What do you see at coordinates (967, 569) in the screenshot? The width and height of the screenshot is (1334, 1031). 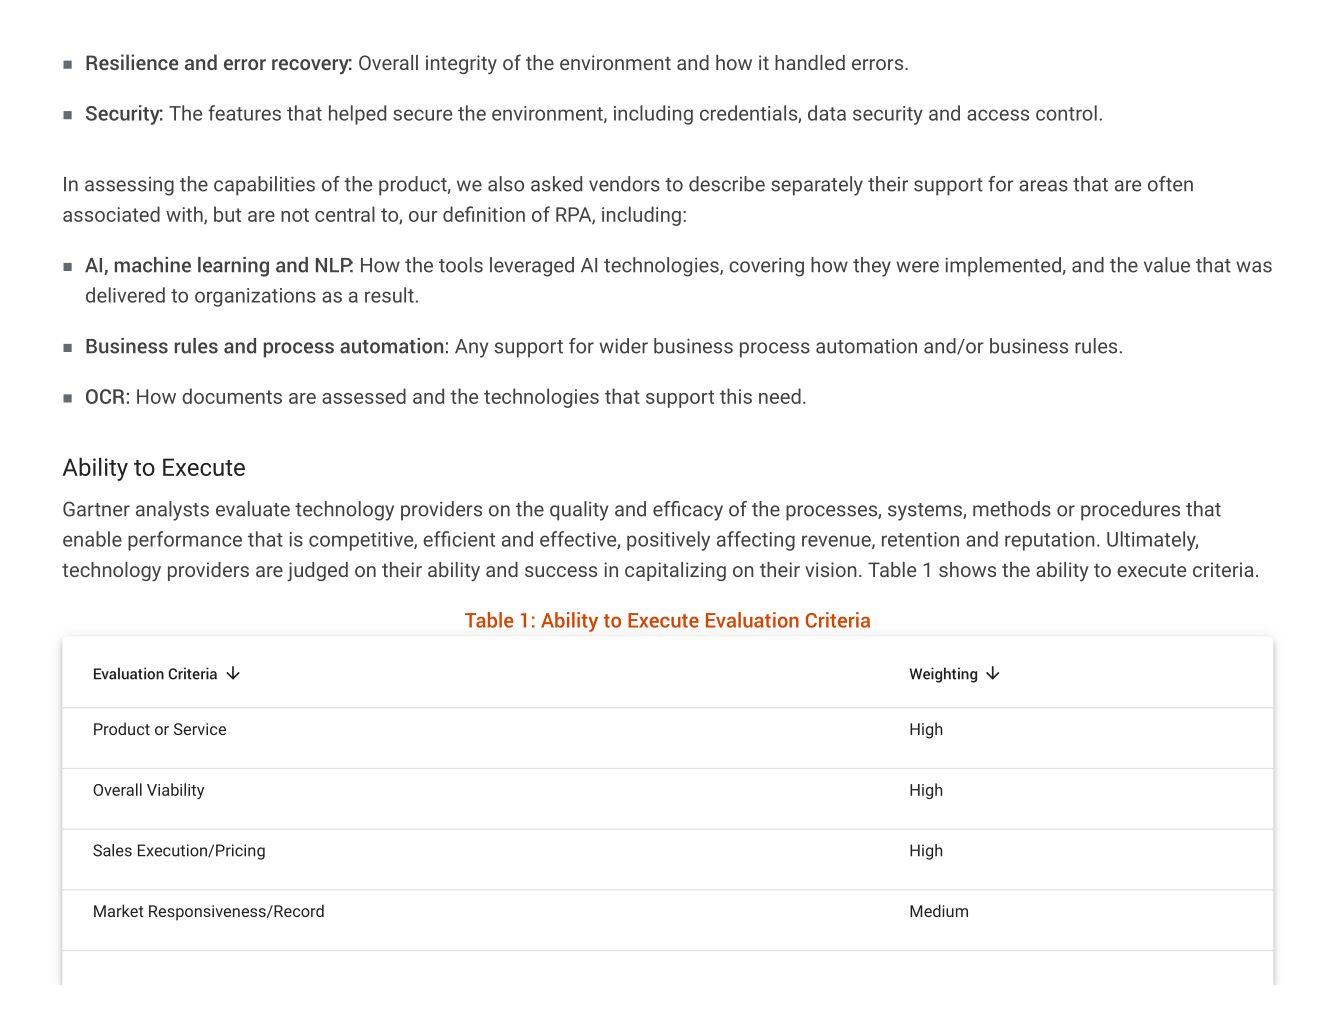 I see `shows` at bounding box center [967, 569].
